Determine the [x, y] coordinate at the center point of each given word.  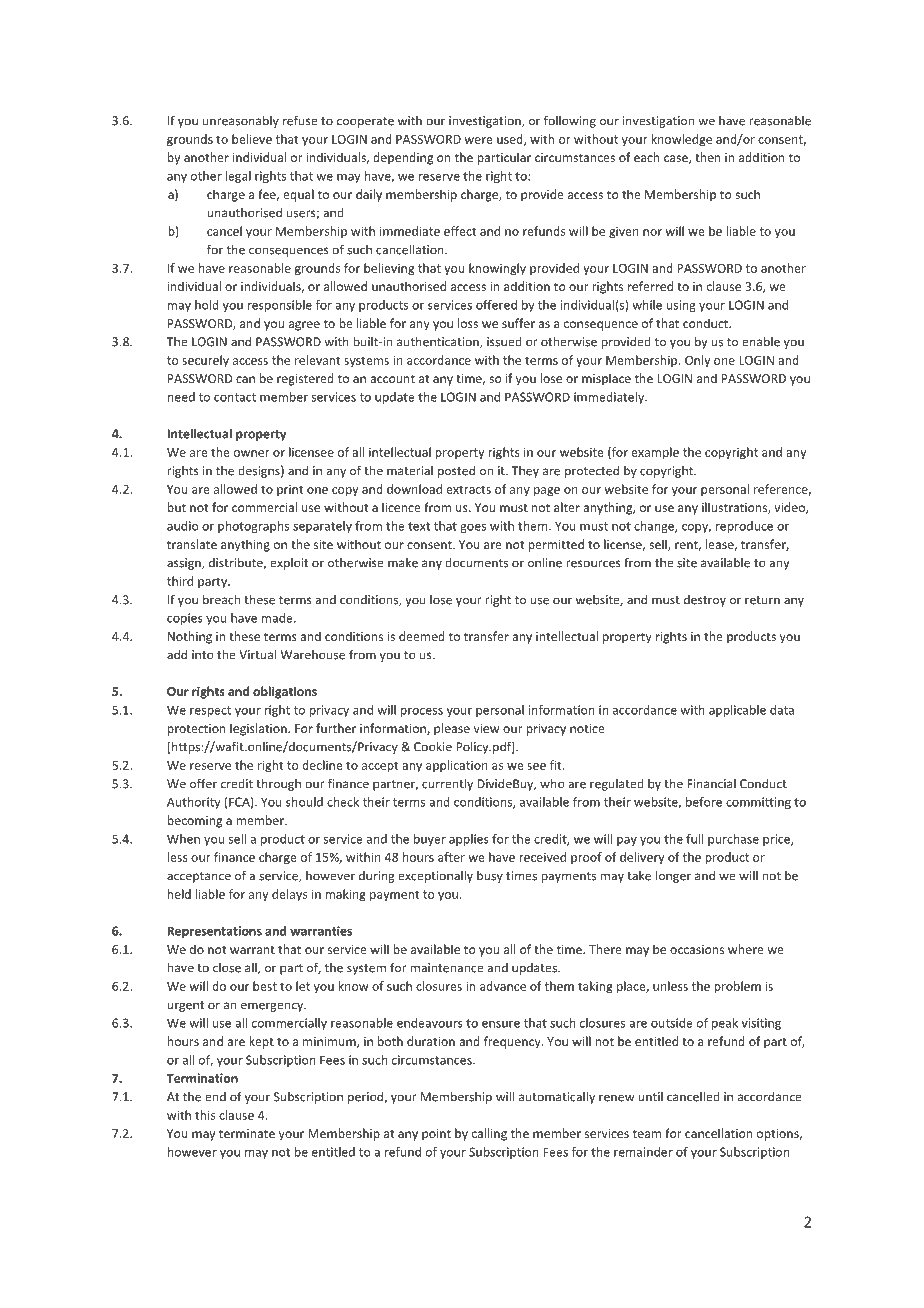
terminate [247, 1133]
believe [252, 139]
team [647, 1134]
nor [652, 232]
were [478, 140]
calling [489, 1134]
